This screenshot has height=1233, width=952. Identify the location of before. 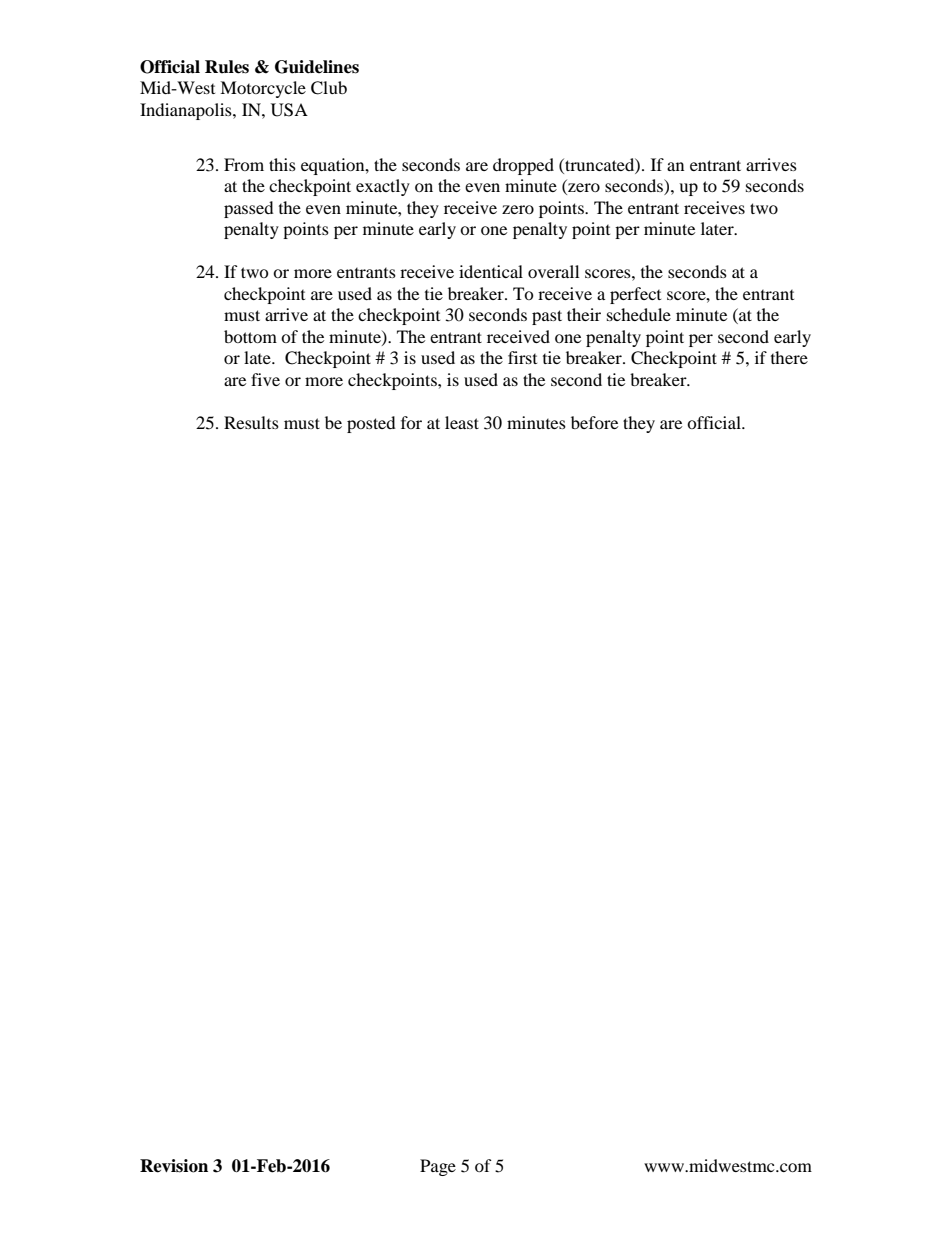
(594, 422).
